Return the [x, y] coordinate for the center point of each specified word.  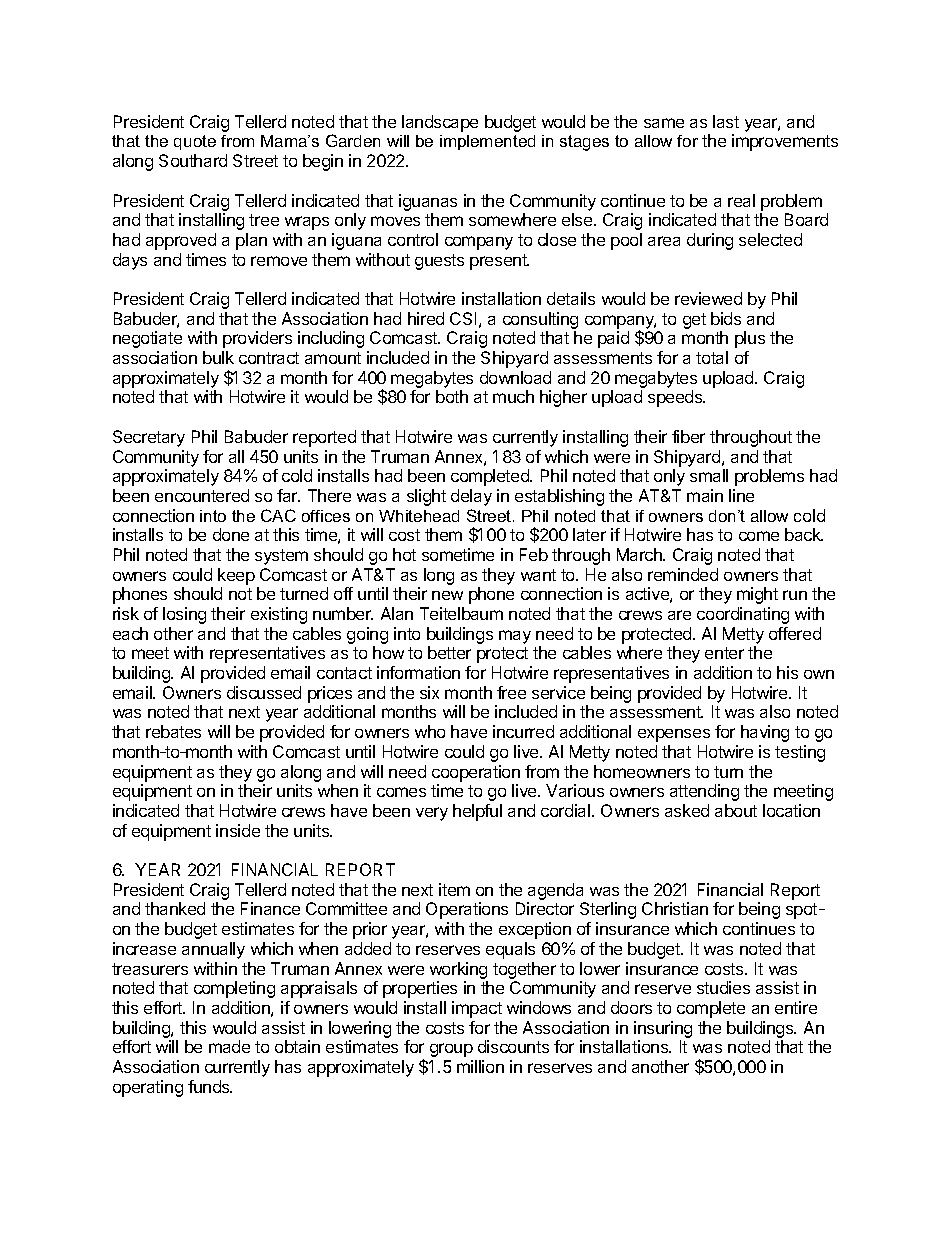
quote [195, 142]
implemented [487, 142]
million [480, 1066]
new [447, 595]
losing [184, 615]
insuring [663, 1029]
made [229, 1046]
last [726, 121]
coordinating [743, 615]
